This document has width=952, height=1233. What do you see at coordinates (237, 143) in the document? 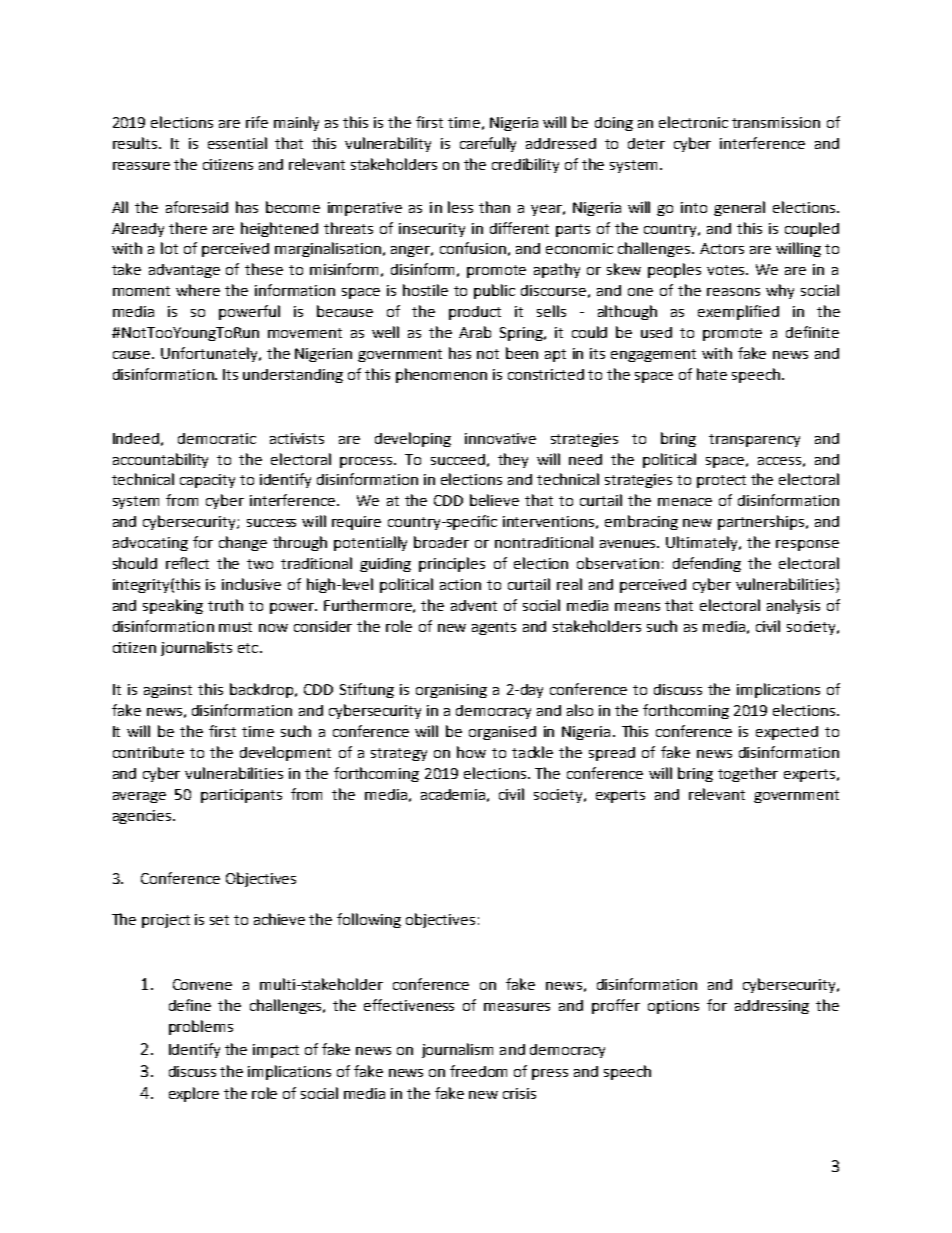
I see `essential` at bounding box center [237, 143].
